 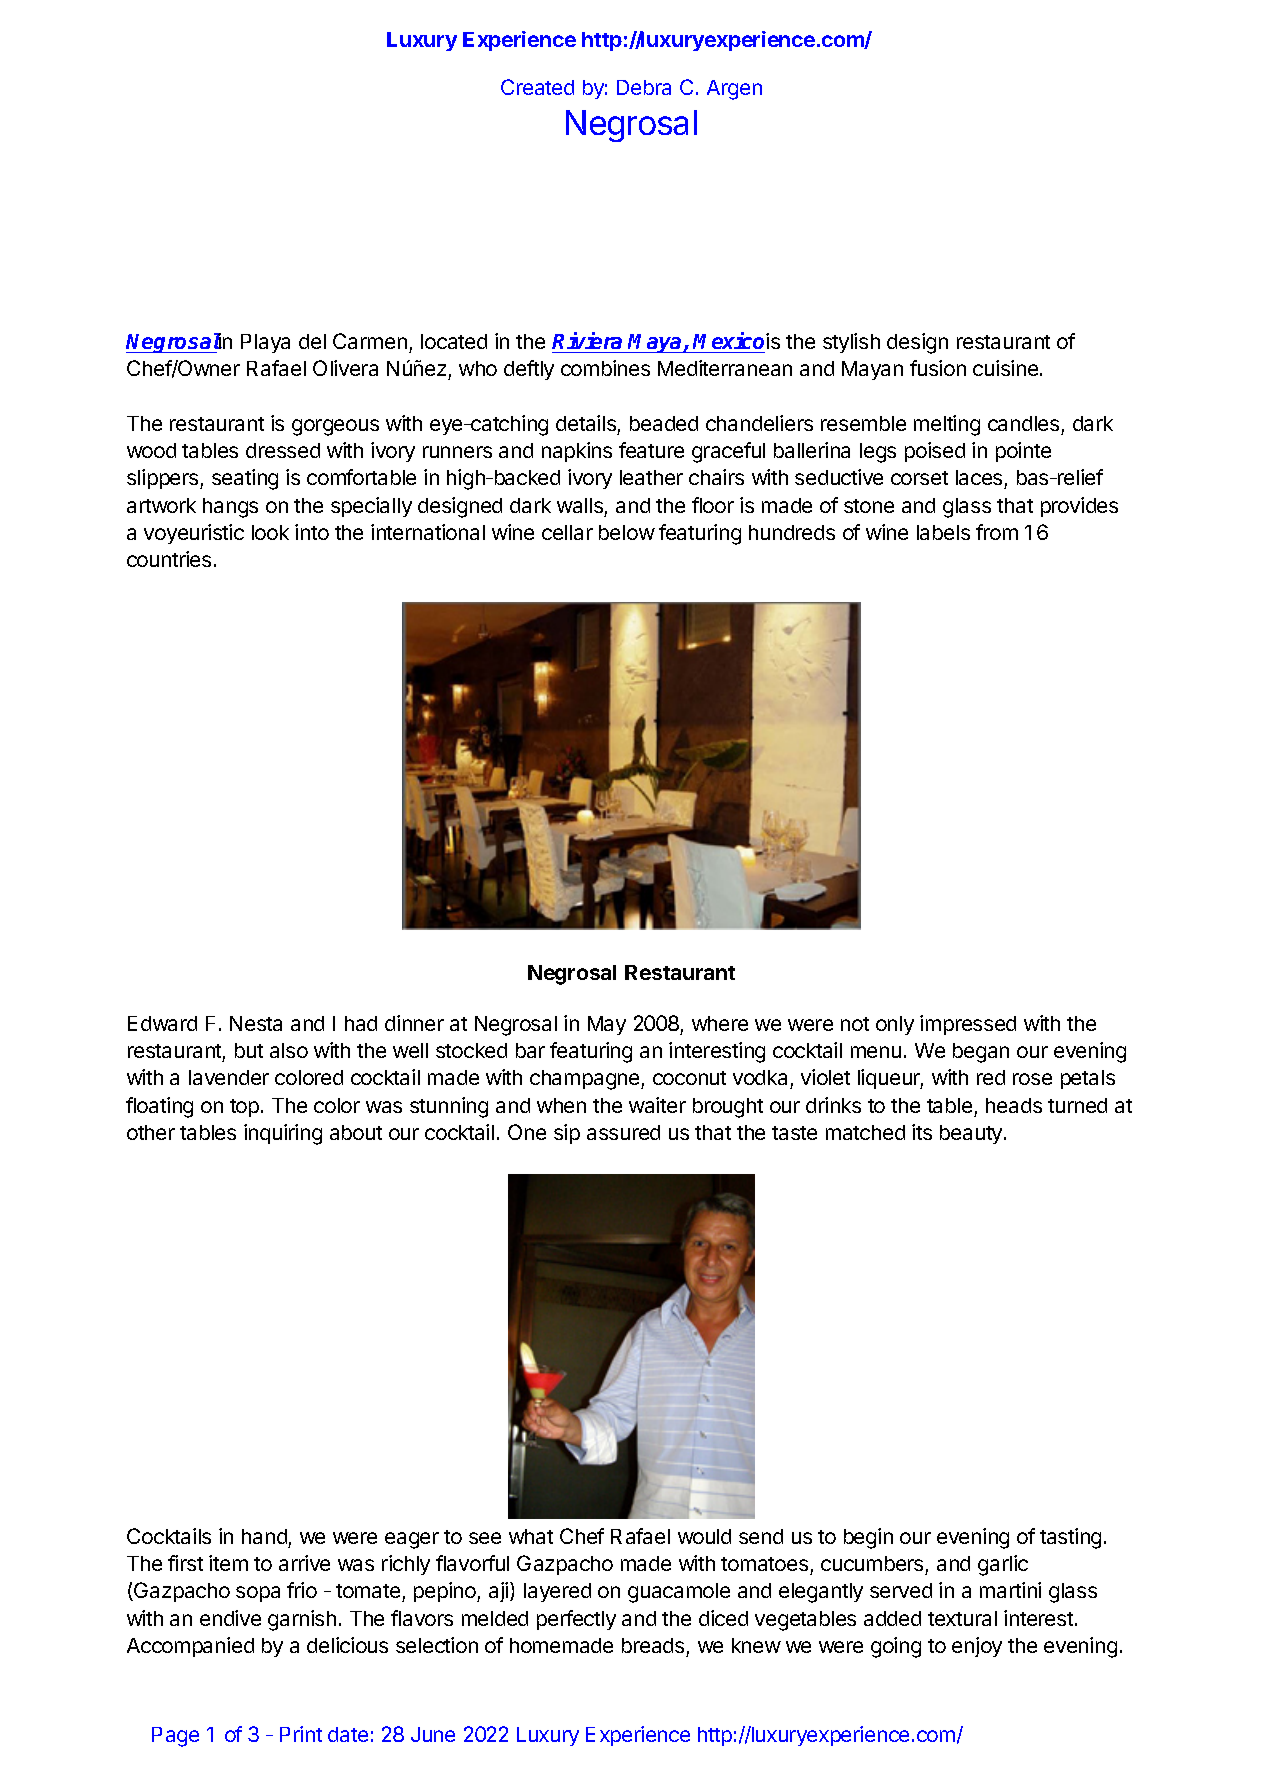 I want to click on Print, so click(x=301, y=1734).
